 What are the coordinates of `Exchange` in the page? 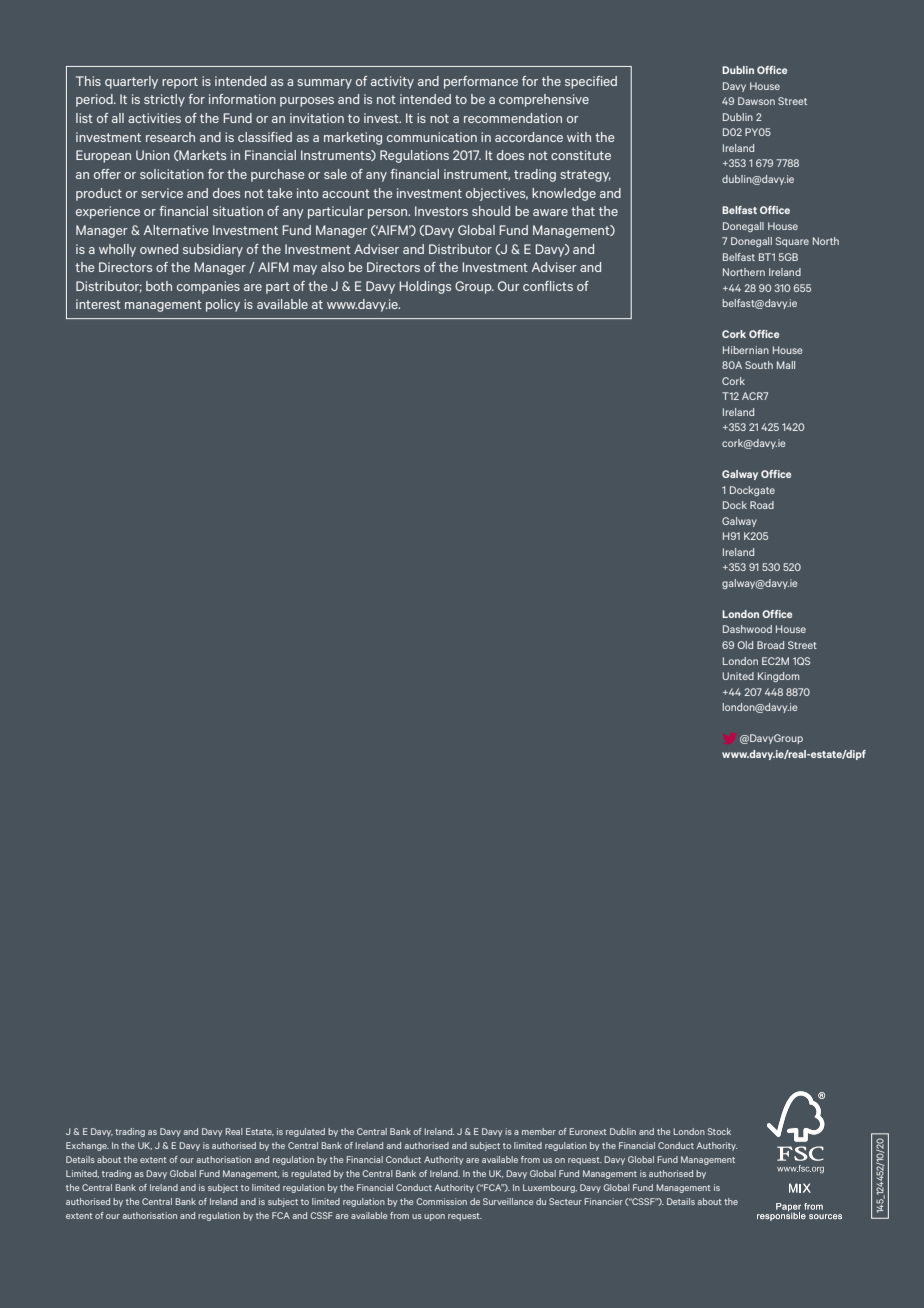 It's located at (87, 1146).
